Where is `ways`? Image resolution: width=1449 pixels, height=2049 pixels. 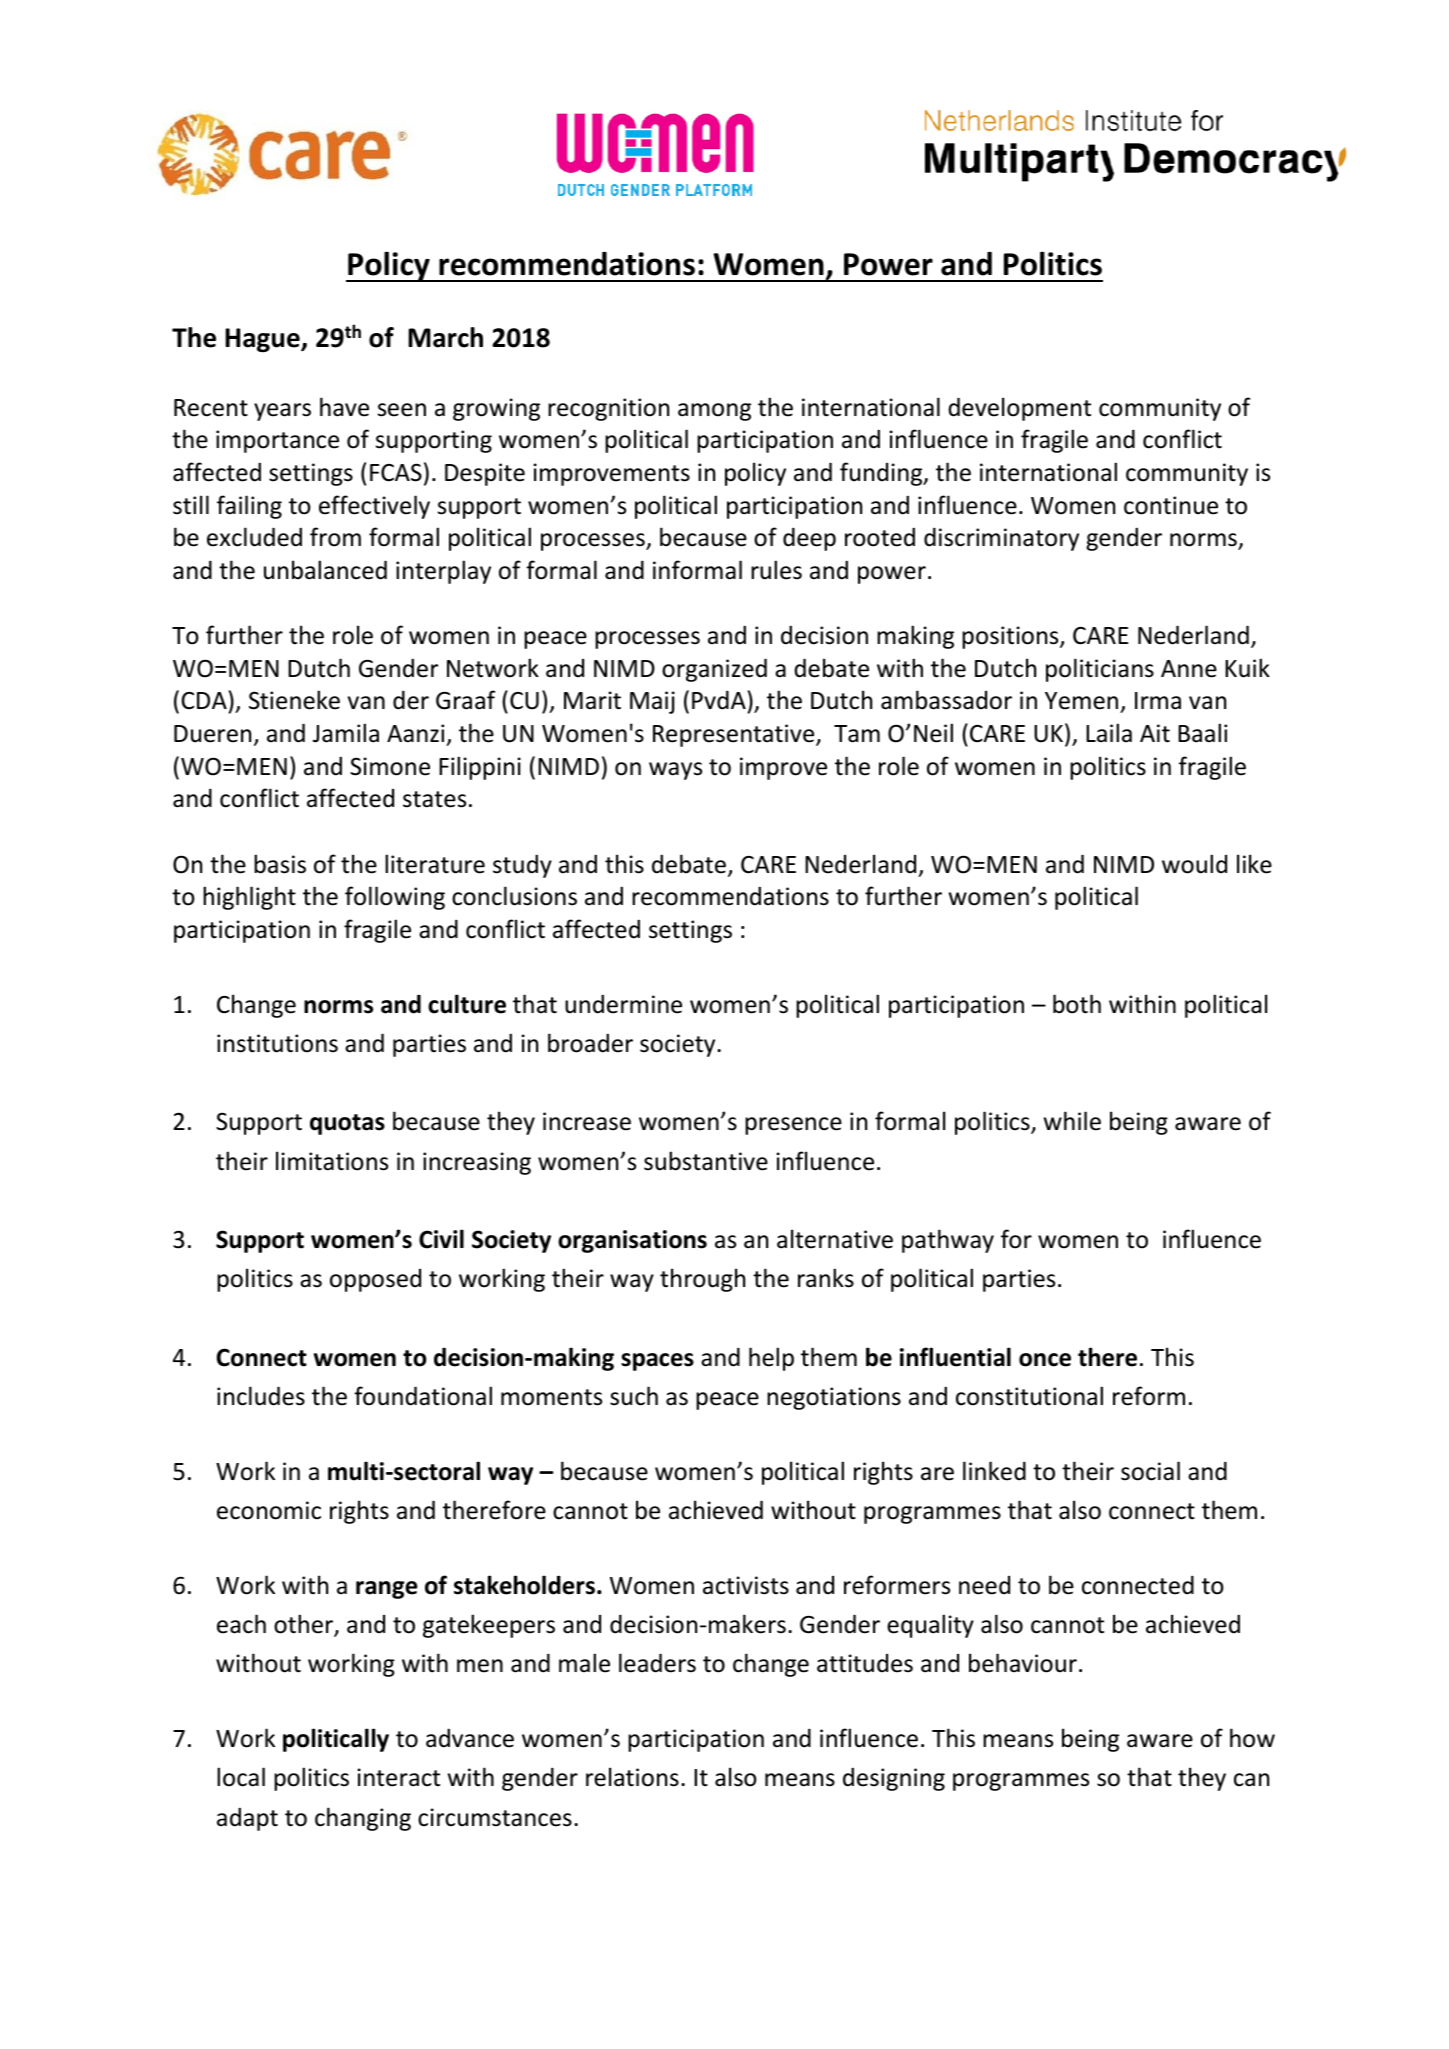
ways is located at coordinates (675, 771).
